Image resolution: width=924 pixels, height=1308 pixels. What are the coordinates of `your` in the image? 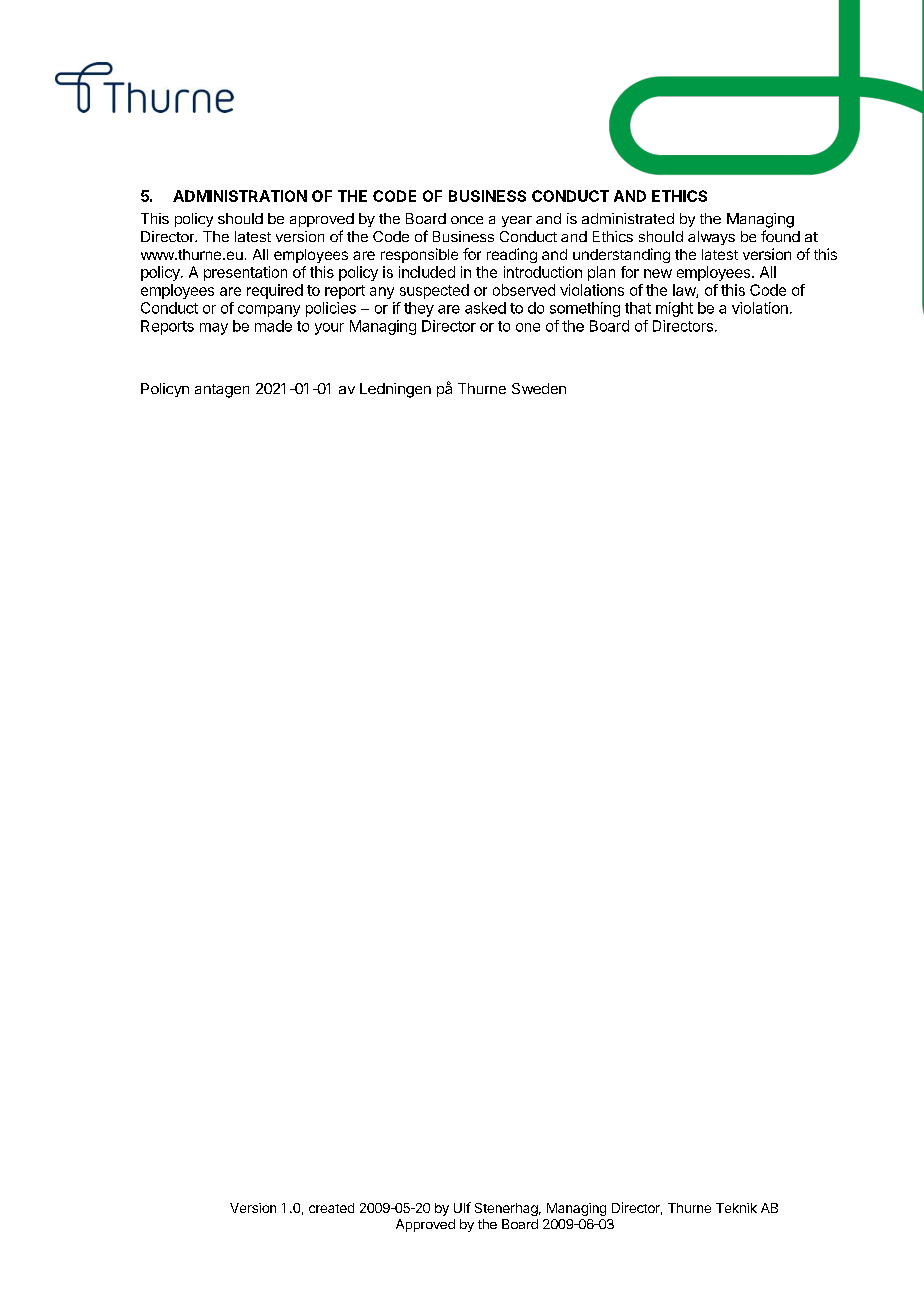 It's located at (329, 329).
